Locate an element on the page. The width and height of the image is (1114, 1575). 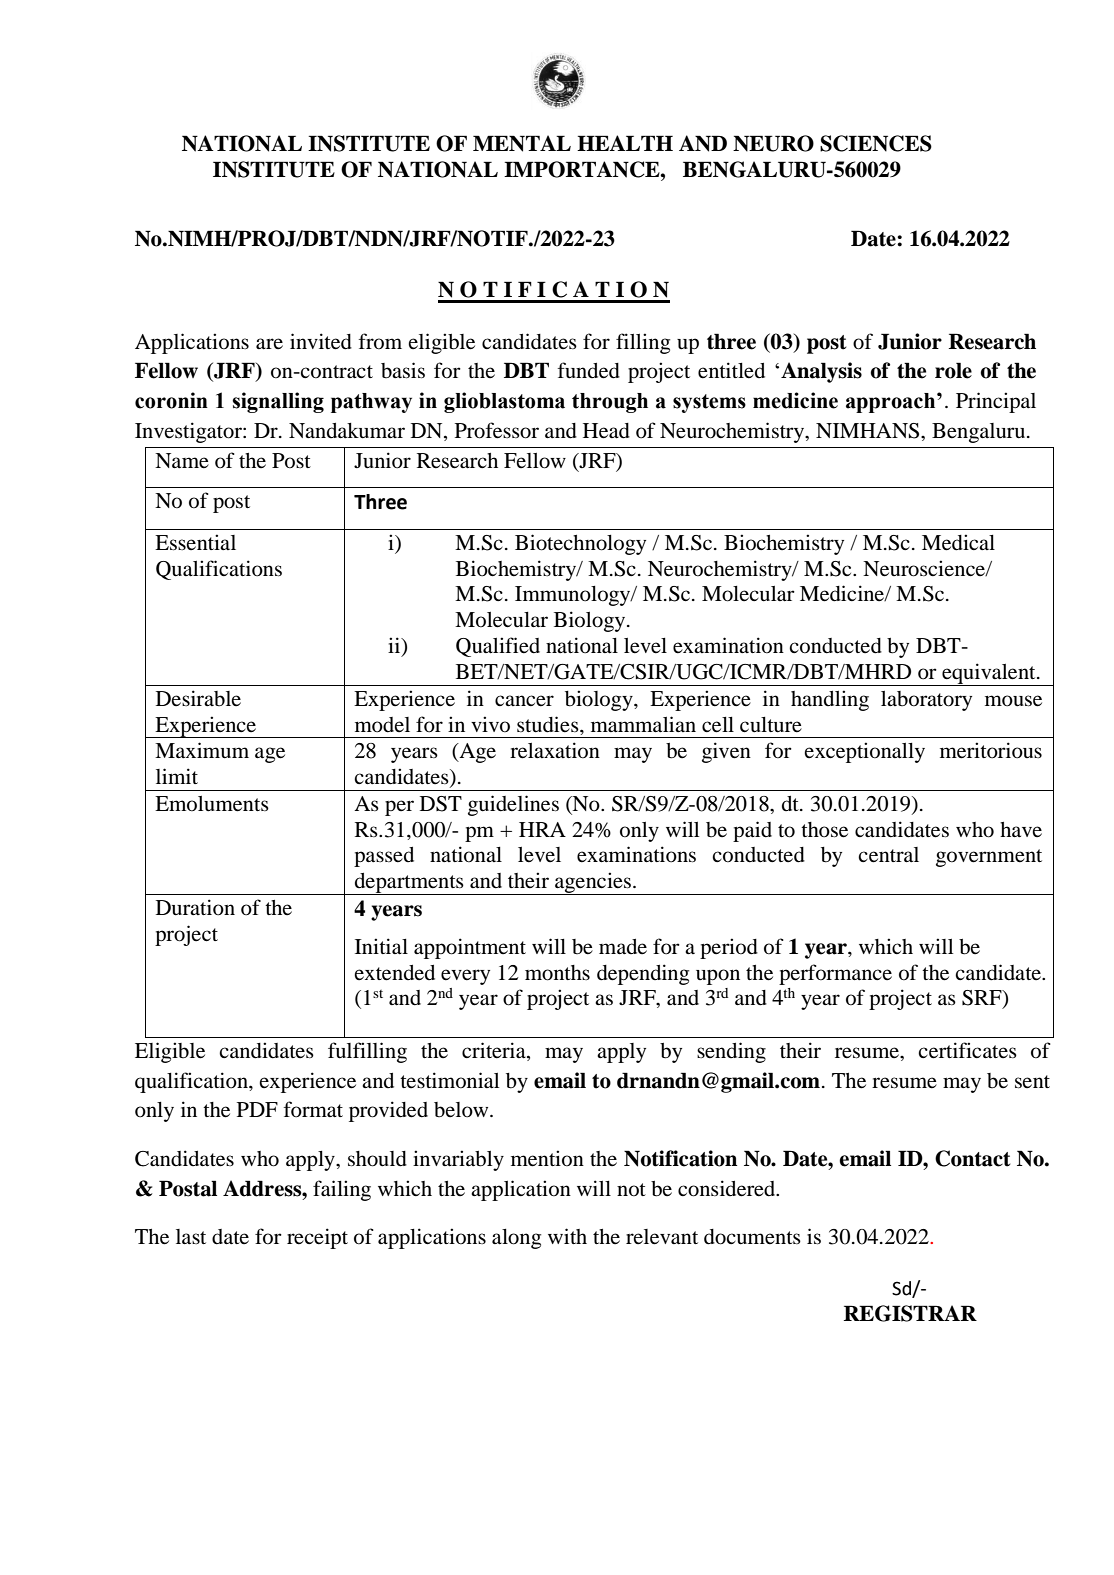
made is located at coordinates (623, 946).
